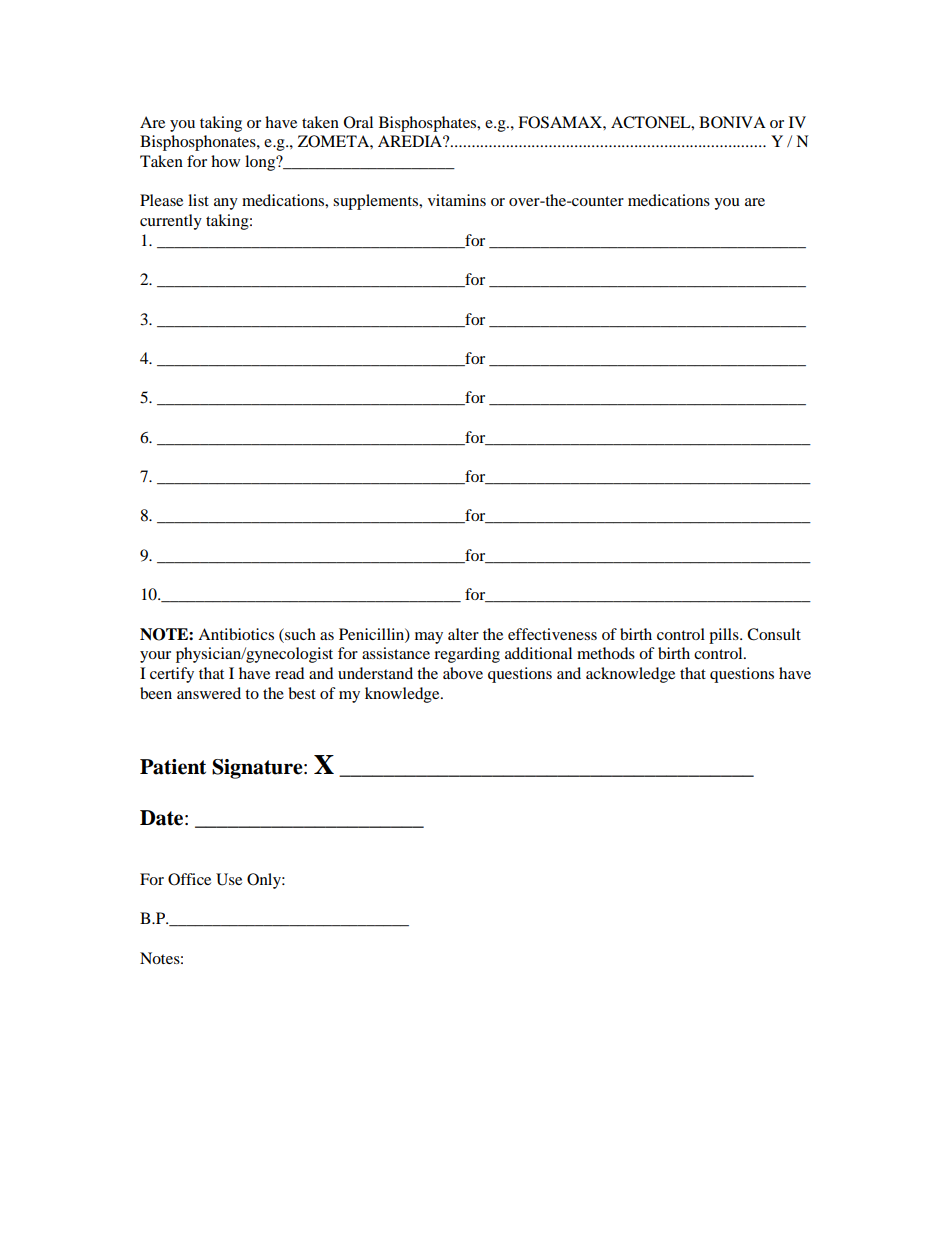 This document has width=952, height=1233. I want to click on Office, so click(189, 879).
